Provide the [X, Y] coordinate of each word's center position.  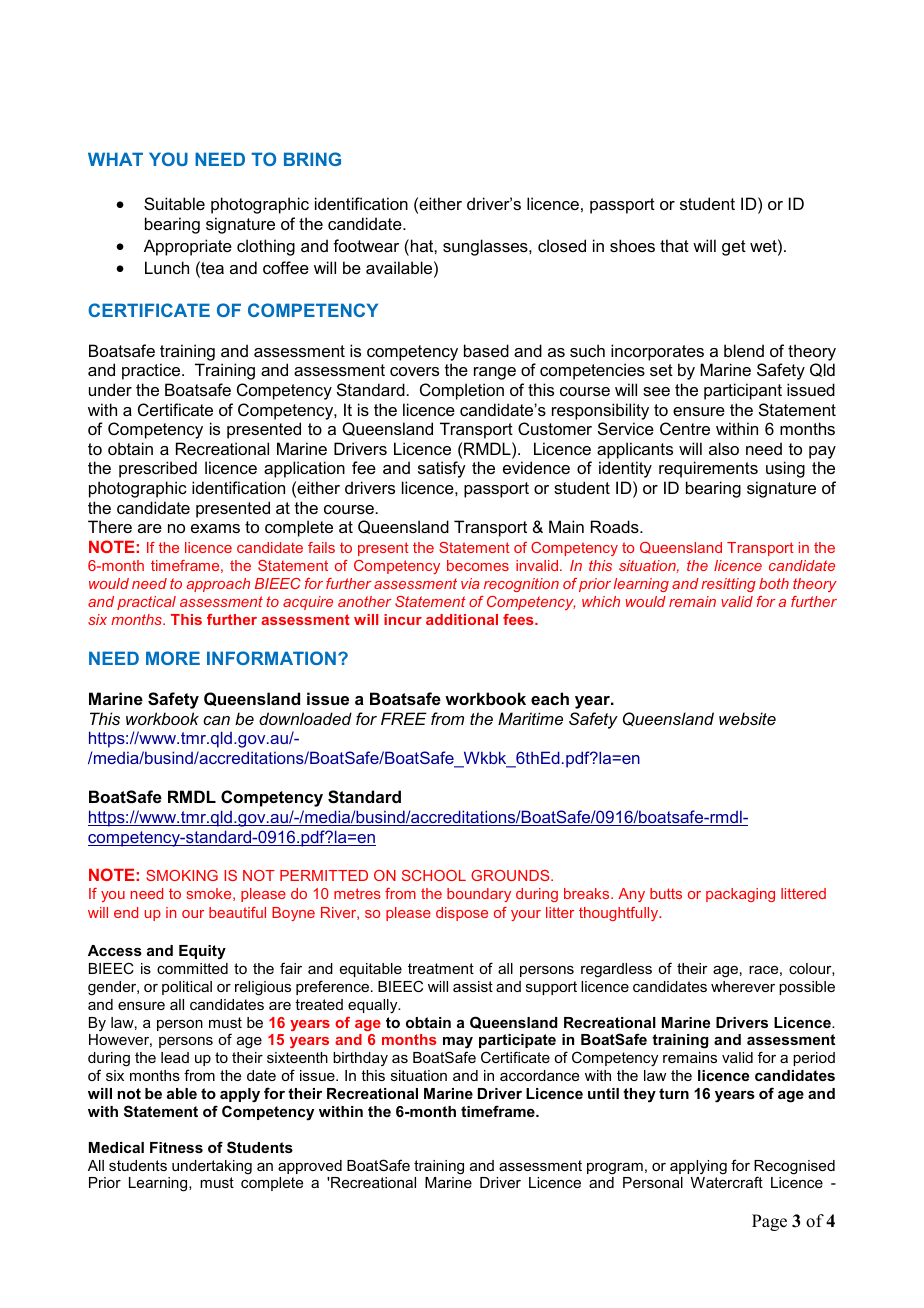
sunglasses [486, 247]
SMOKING [182, 875]
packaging [740, 895]
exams [215, 528]
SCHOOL [434, 875]
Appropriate [188, 247]
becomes [478, 565]
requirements [708, 469]
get [734, 248]
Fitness [176, 1147]
